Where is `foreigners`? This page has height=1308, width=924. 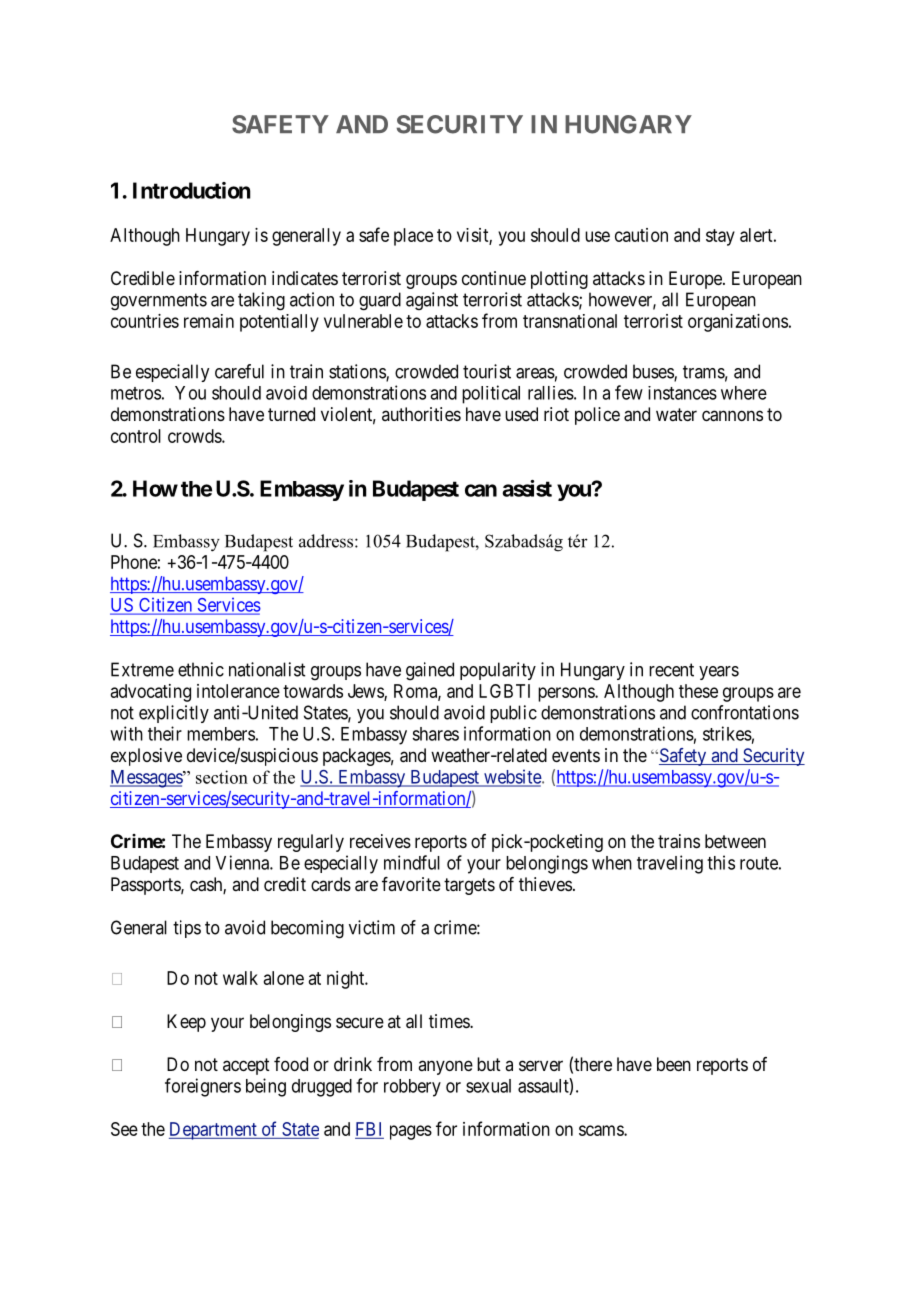
foreigners is located at coordinates (203, 1087).
